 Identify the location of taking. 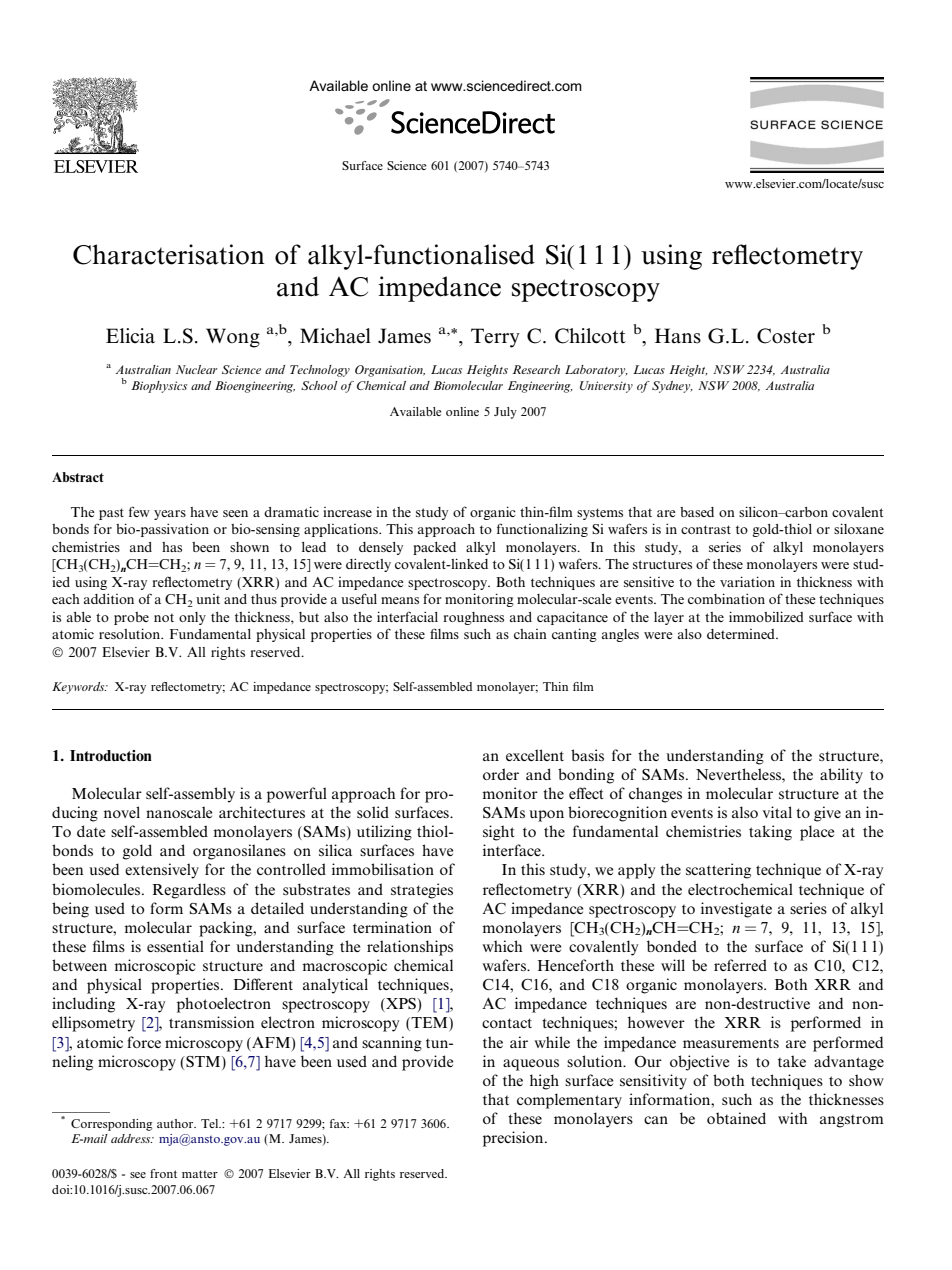
(770, 833).
